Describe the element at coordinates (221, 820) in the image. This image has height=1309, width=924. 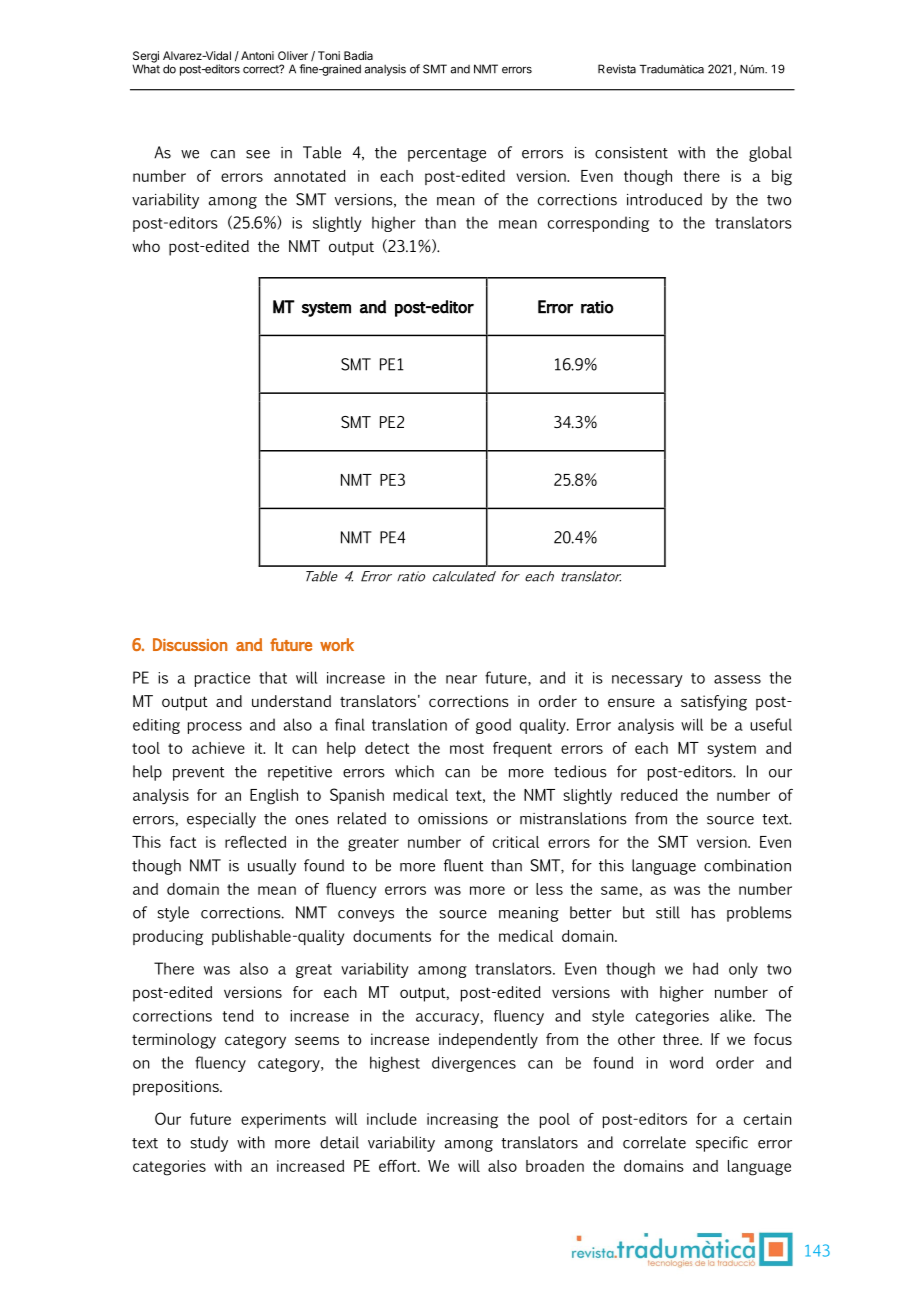
I see `especially` at that location.
